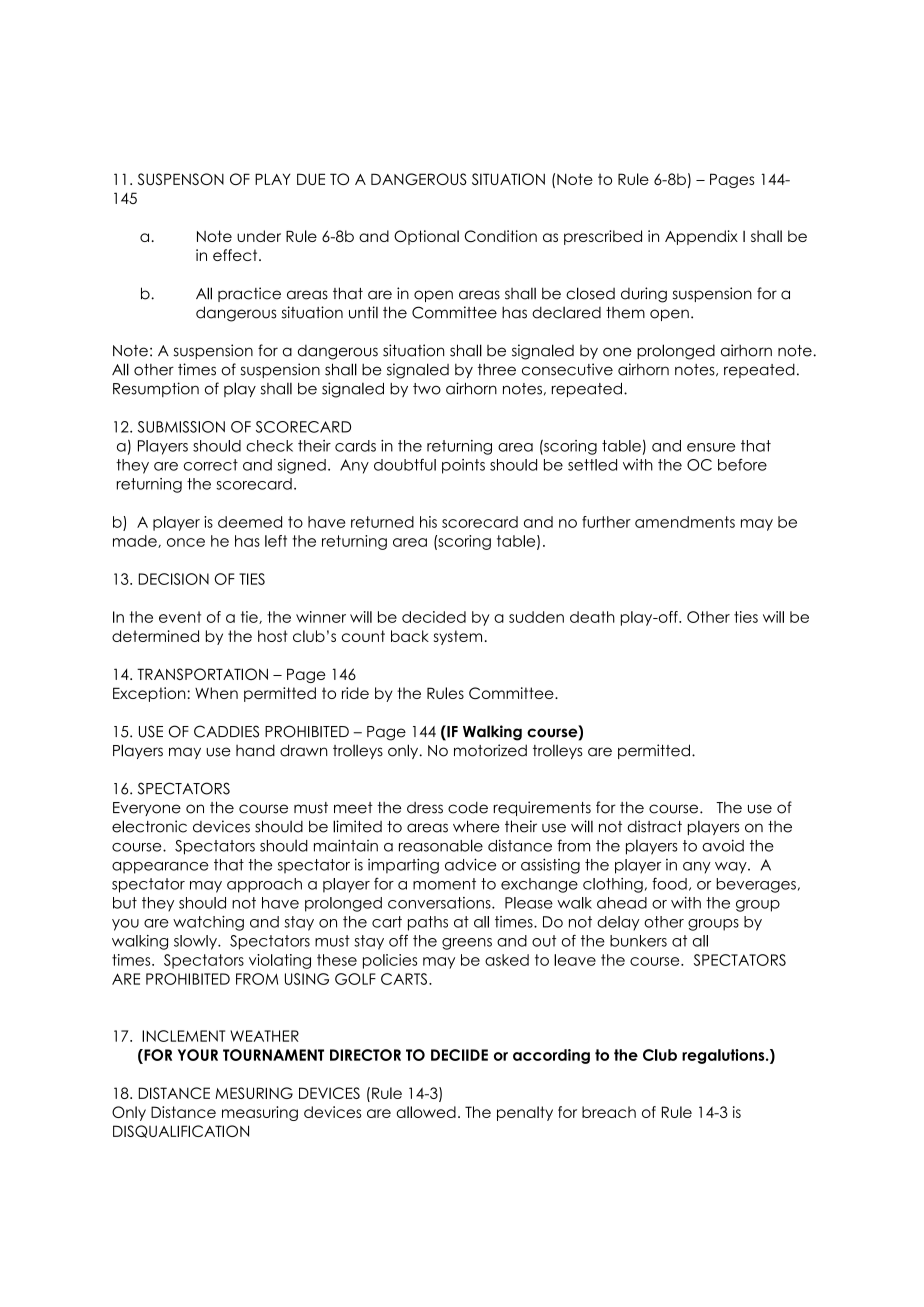 The image size is (924, 1307). Describe the element at coordinates (160, 868) in the page. I see `appearance` at that location.
